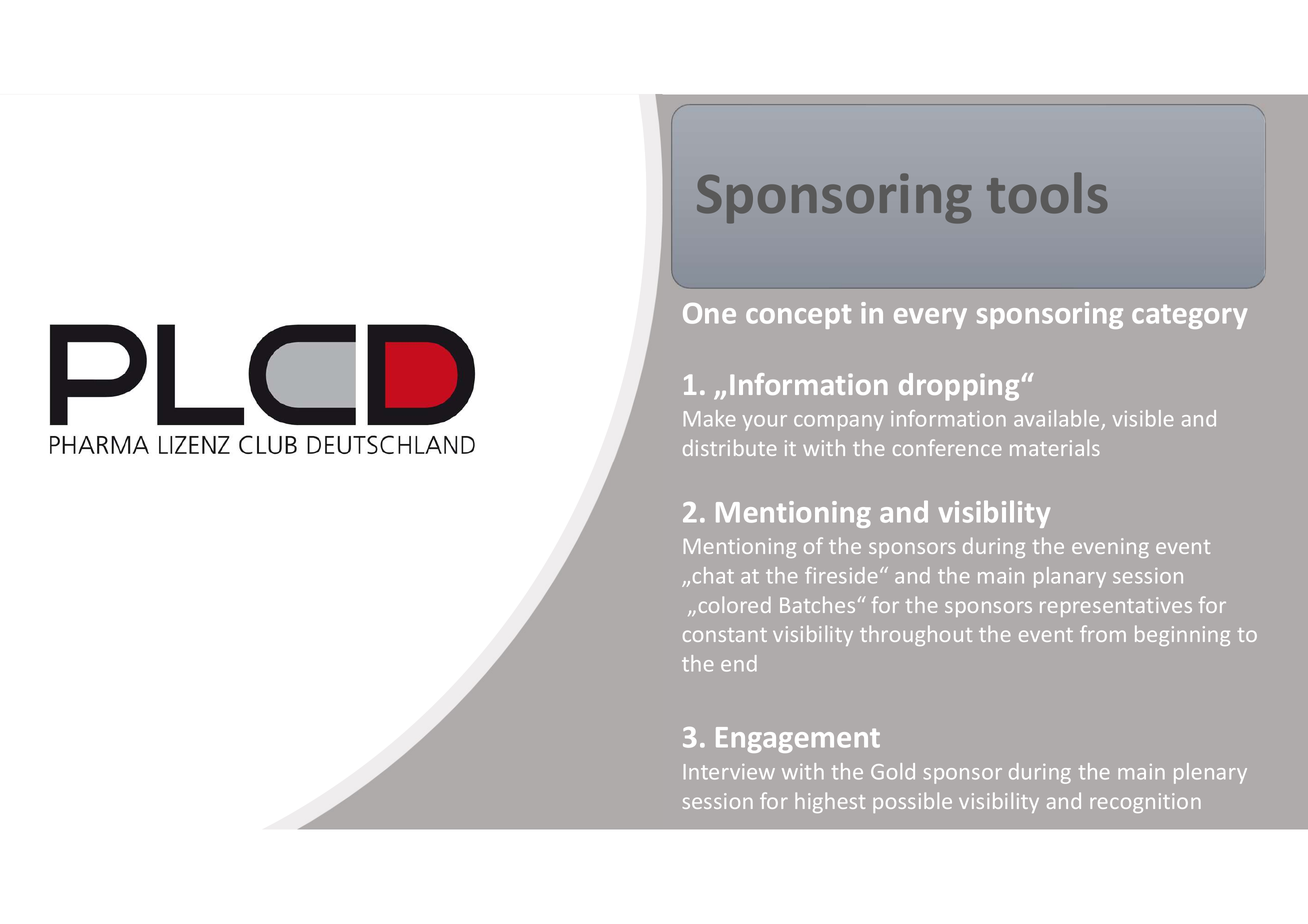  What do you see at coordinates (912, 802) in the page?
I see `possible` at bounding box center [912, 802].
